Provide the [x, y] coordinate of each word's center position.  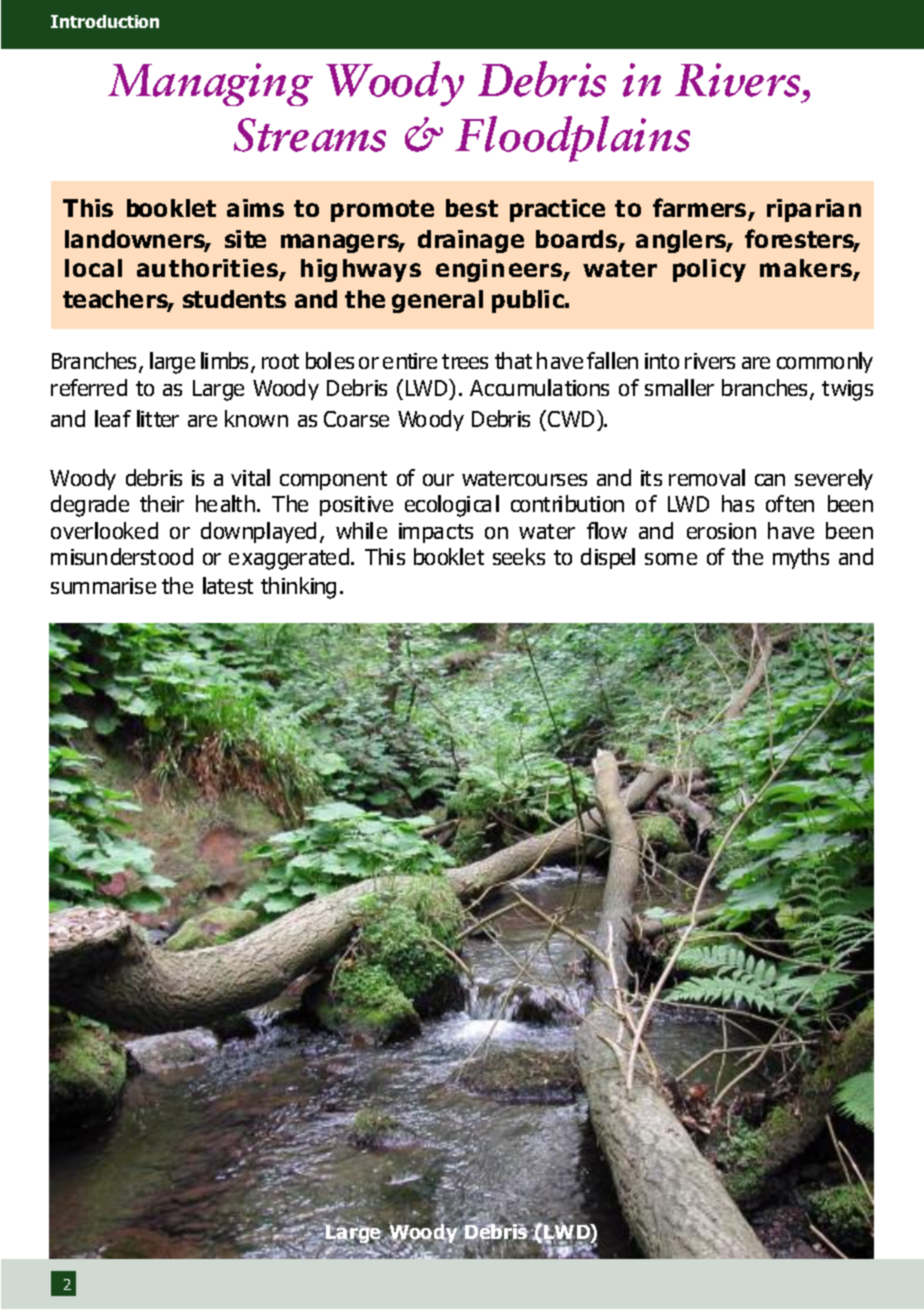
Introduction [105, 21]
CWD [573, 418]
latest [228, 585]
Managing [210, 84]
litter [158, 418]
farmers [701, 209]
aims [255, 208]
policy [709, 270]
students [234, 299]
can [770, 480]
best [472, 208]
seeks [519, 556]
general [437, 301]
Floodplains [572, 139]
